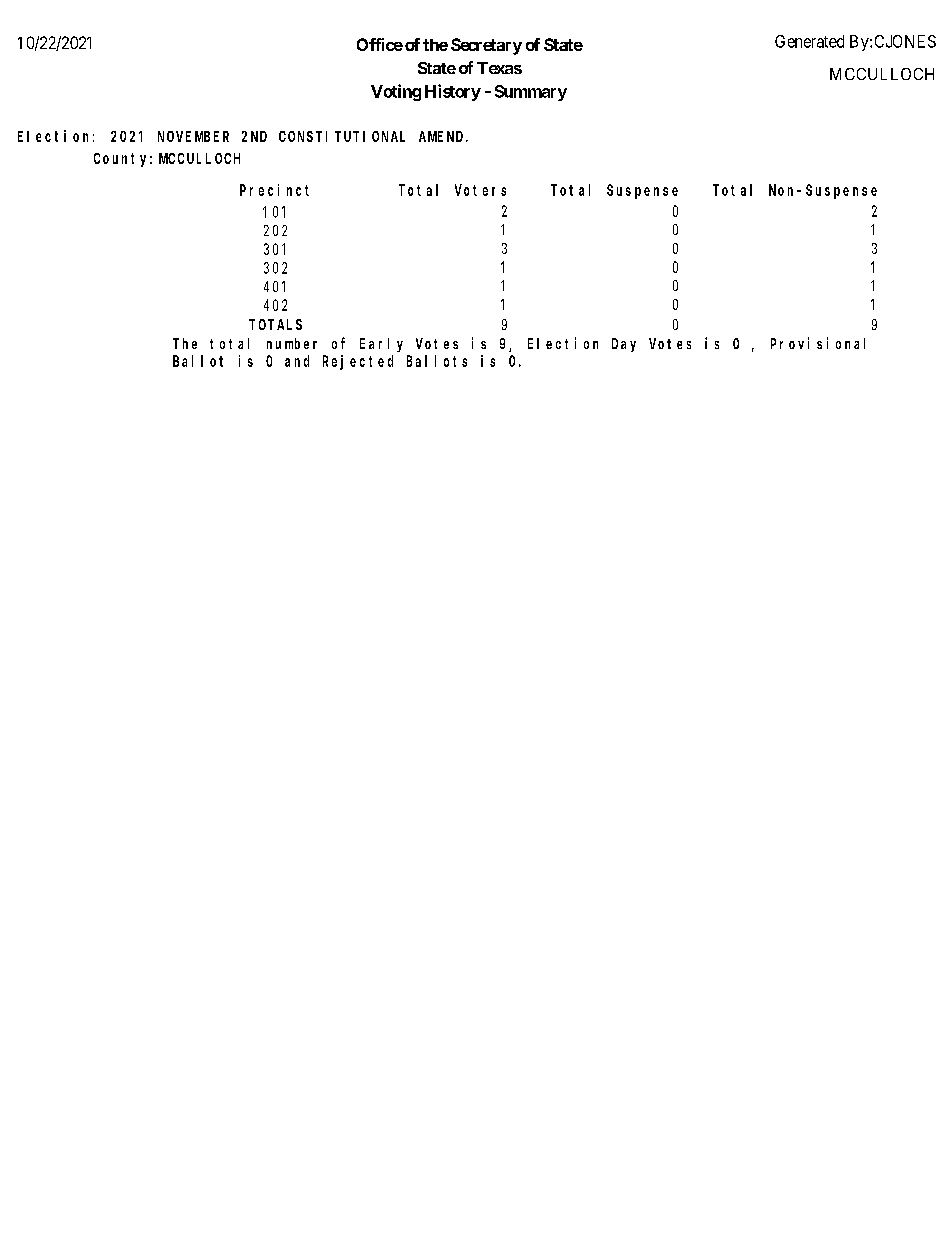  Describe the element at coordinates (480, 190) in the image. I see `Voters` at that location.
